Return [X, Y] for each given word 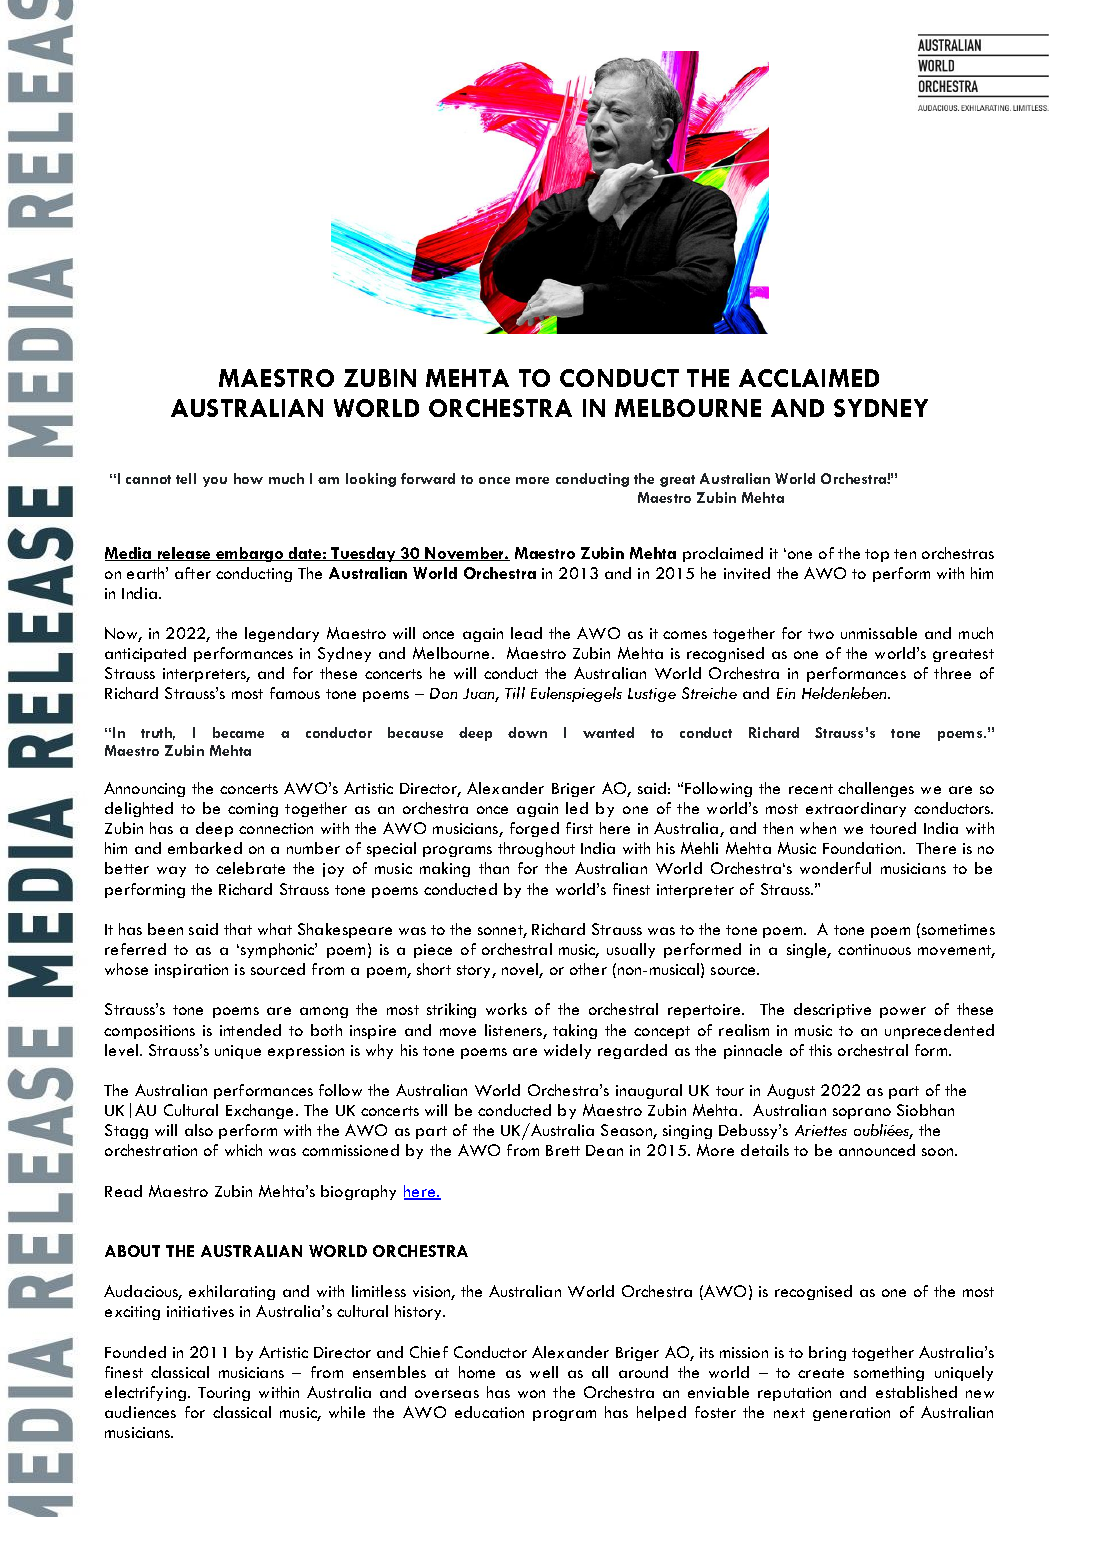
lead [526, 633]
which [243, 1150]
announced [877, 1150]
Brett [563, 1150]
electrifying [145, 1393]
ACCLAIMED [809, 378]
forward [428, 478]
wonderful [835, 868]
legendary [282, 634]
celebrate [250, 868]
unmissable [879, 633]
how [248, 478]
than [494, 868]
